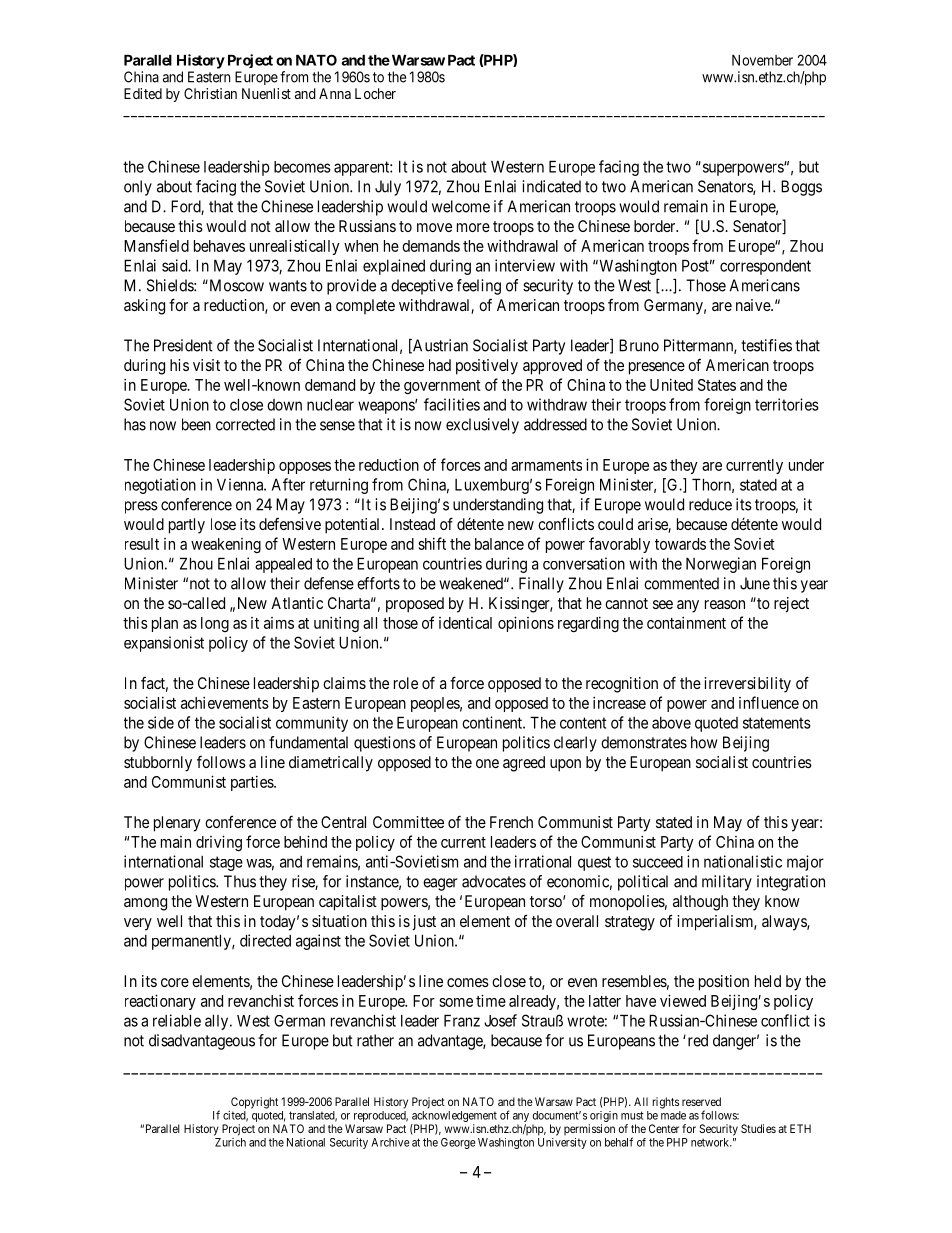 Image resolution: width=952 pixels, height=1233 pixels. Describe the element at coordinates (762, 60) in the page. I see `November` at that location.
